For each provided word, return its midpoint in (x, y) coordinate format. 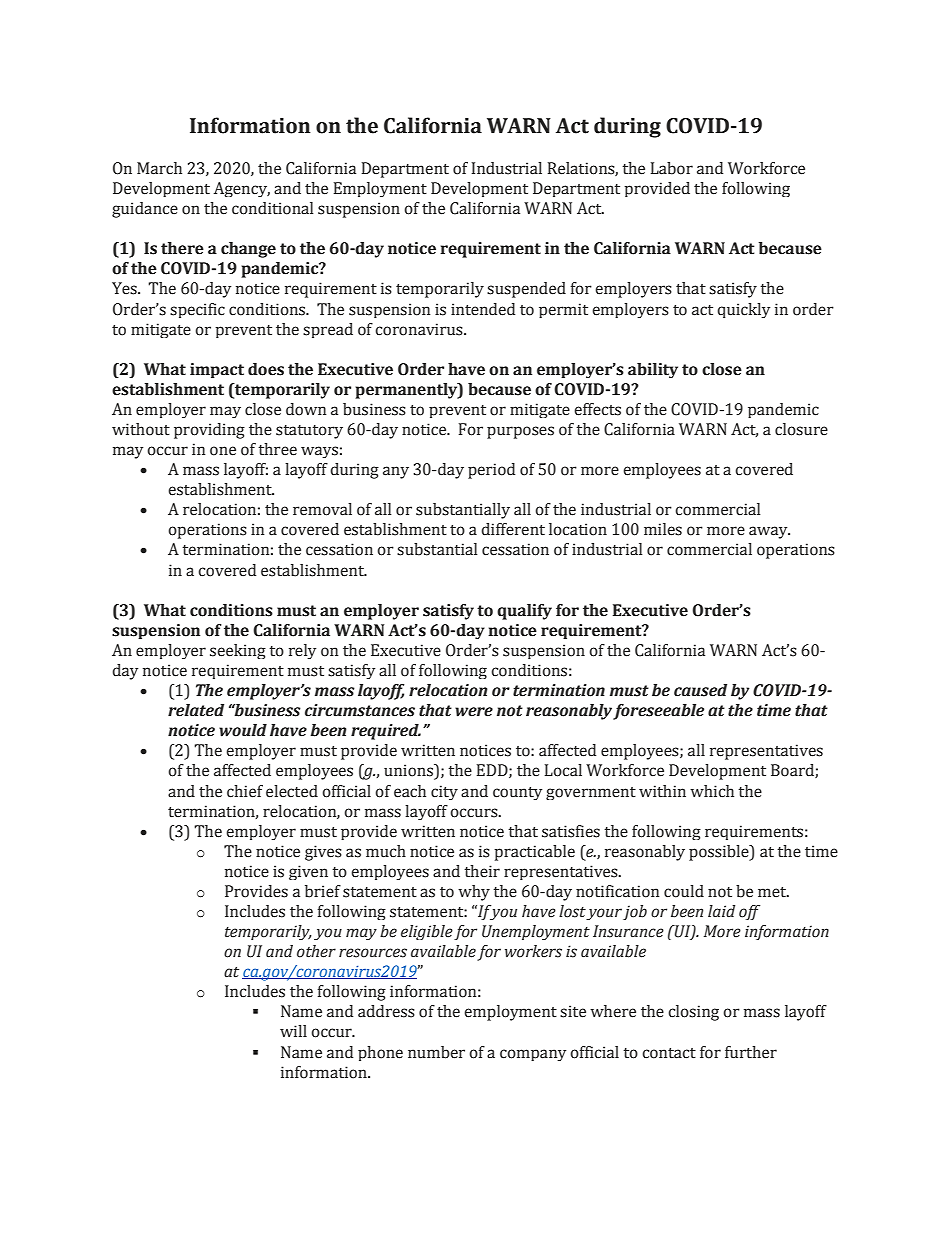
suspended (526, 290)
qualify (524, 612)
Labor (672, 168)
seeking (238, 651)
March (159, 168)
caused (700, 690)
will (293, 1031)
